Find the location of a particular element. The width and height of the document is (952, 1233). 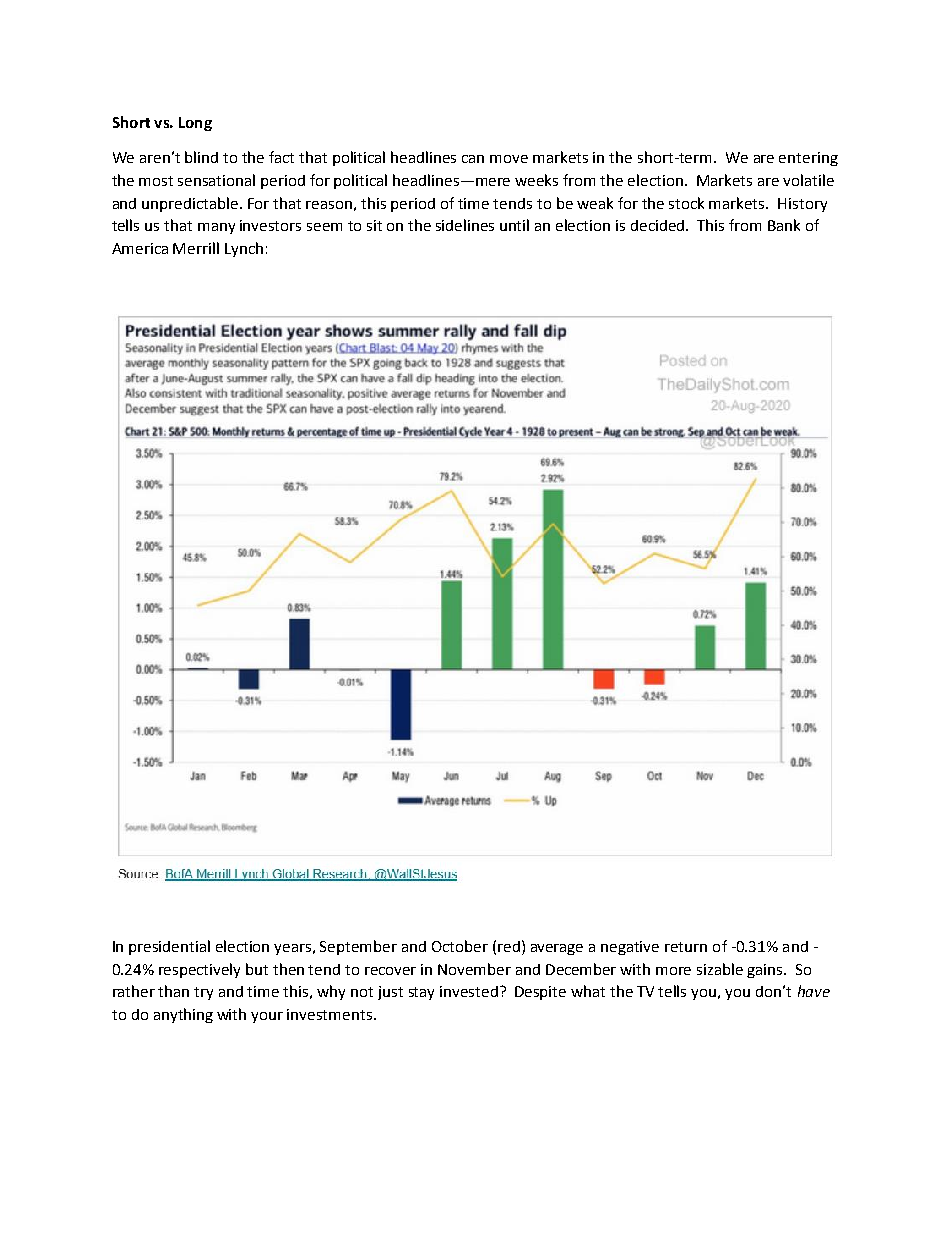

until is located at coordinates (514, 225).
